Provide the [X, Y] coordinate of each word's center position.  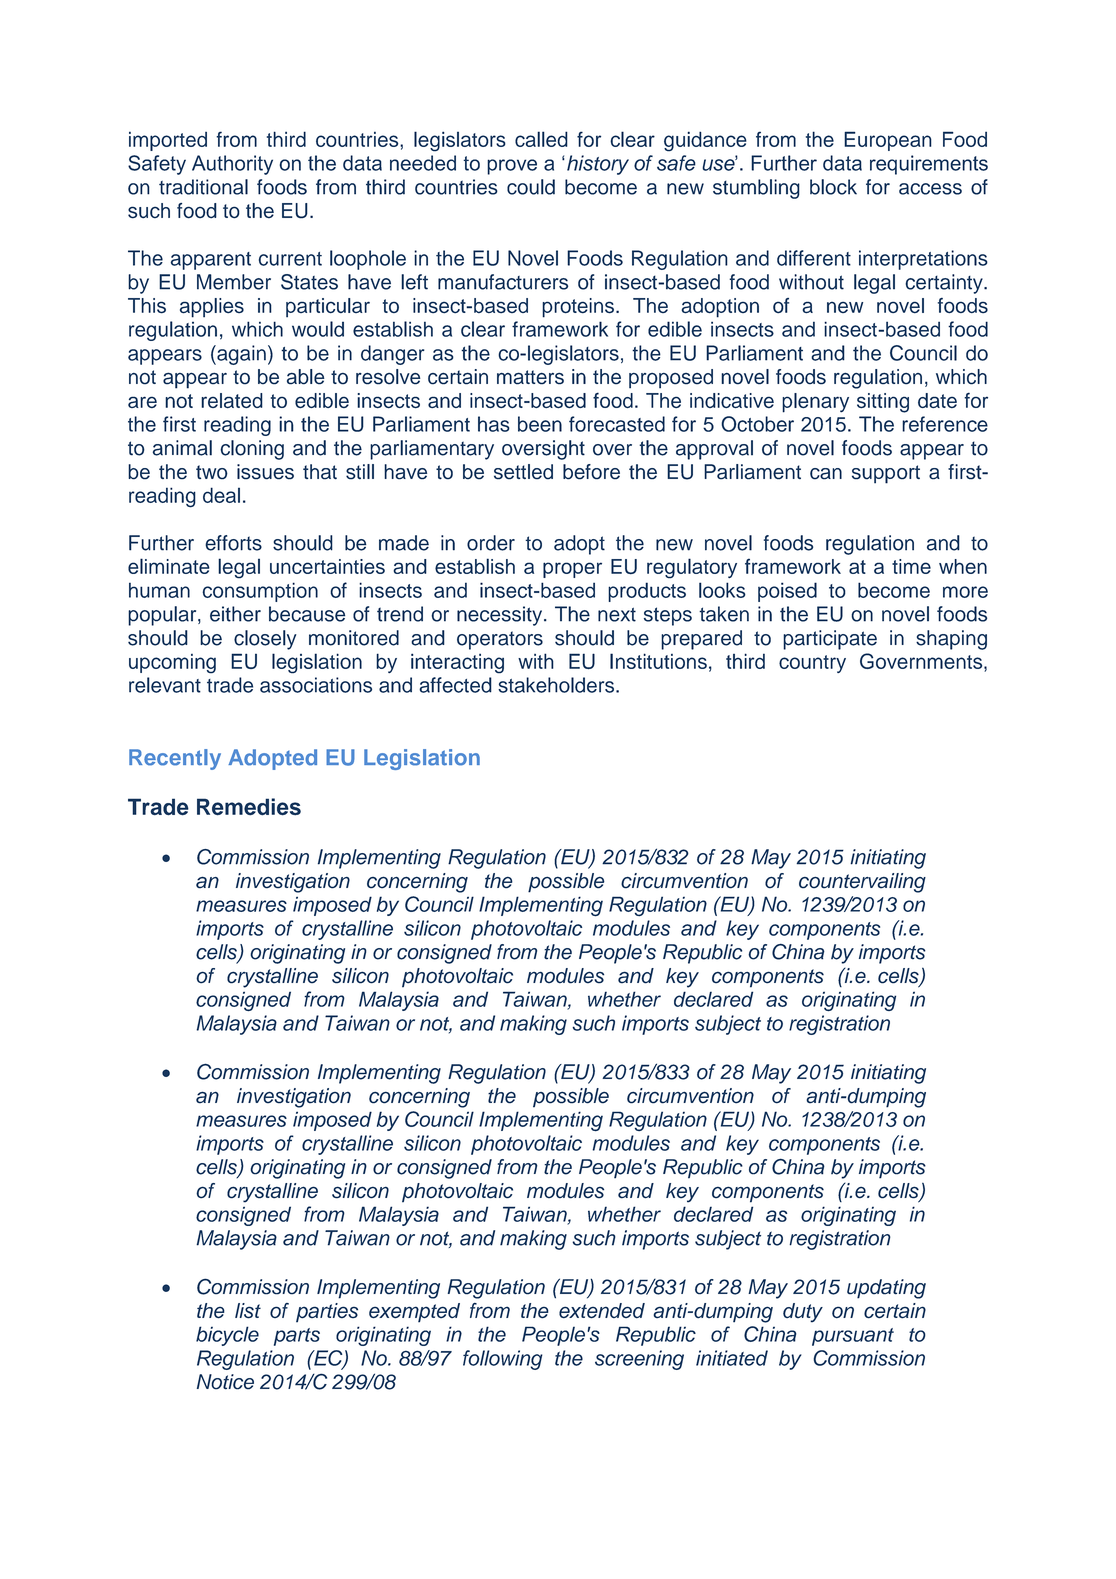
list [248, 1311]
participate [830, 640]
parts [297, 1337]
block [833, 187]
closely [265, 640]
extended [602, 1311]
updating [886, 1289]
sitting [883, 403]
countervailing [862, 883]
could [531, 187]
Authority [232, 165]
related [232, 400]
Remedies [249, 807]
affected [455, 685]
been [540, 424]
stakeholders [557, 685]
